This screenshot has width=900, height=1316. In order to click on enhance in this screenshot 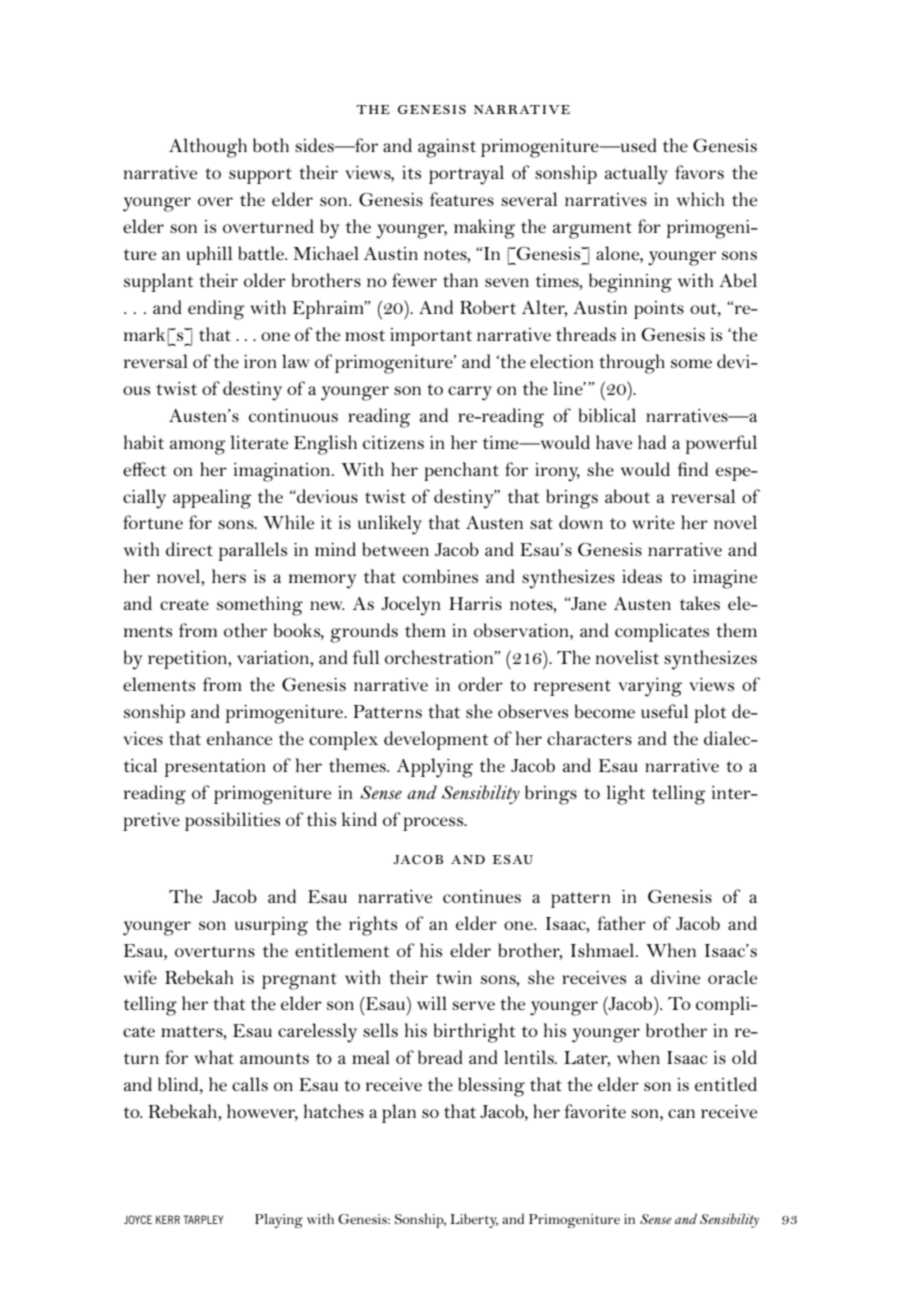, I will do `click(239, 738)`.
